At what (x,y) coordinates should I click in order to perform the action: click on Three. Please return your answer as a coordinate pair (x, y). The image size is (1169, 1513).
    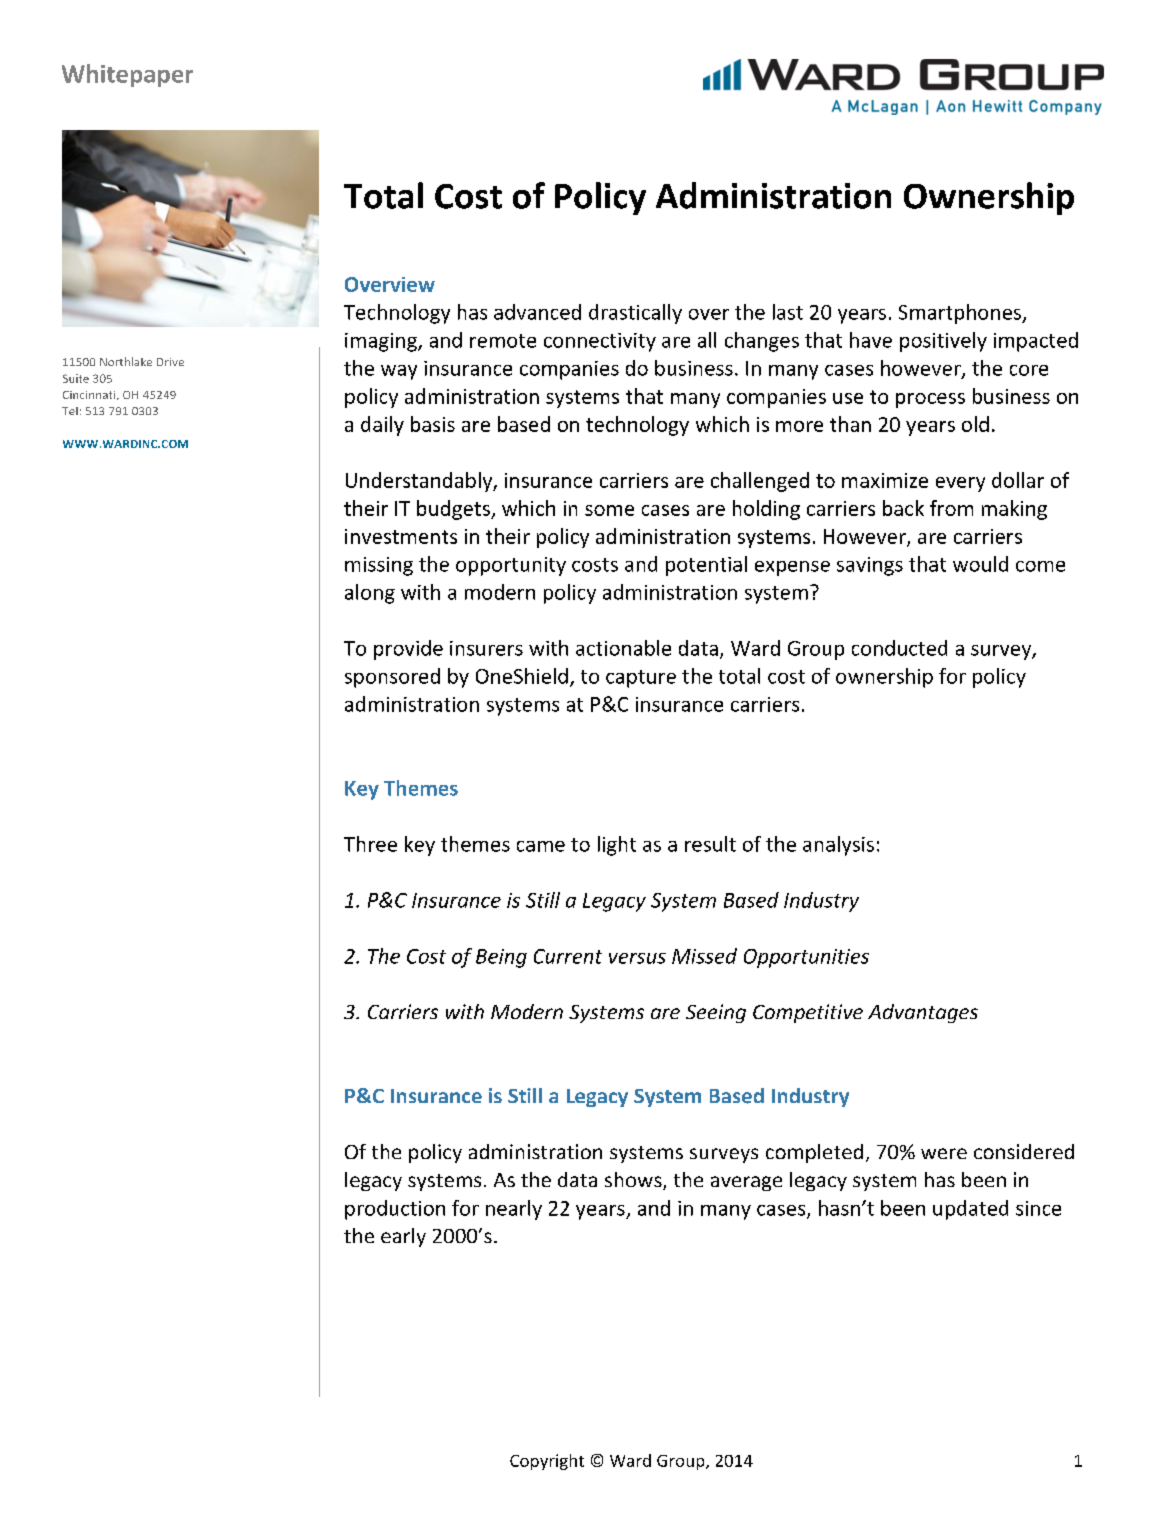
    Looking at the image, I should click on (370, 844).
